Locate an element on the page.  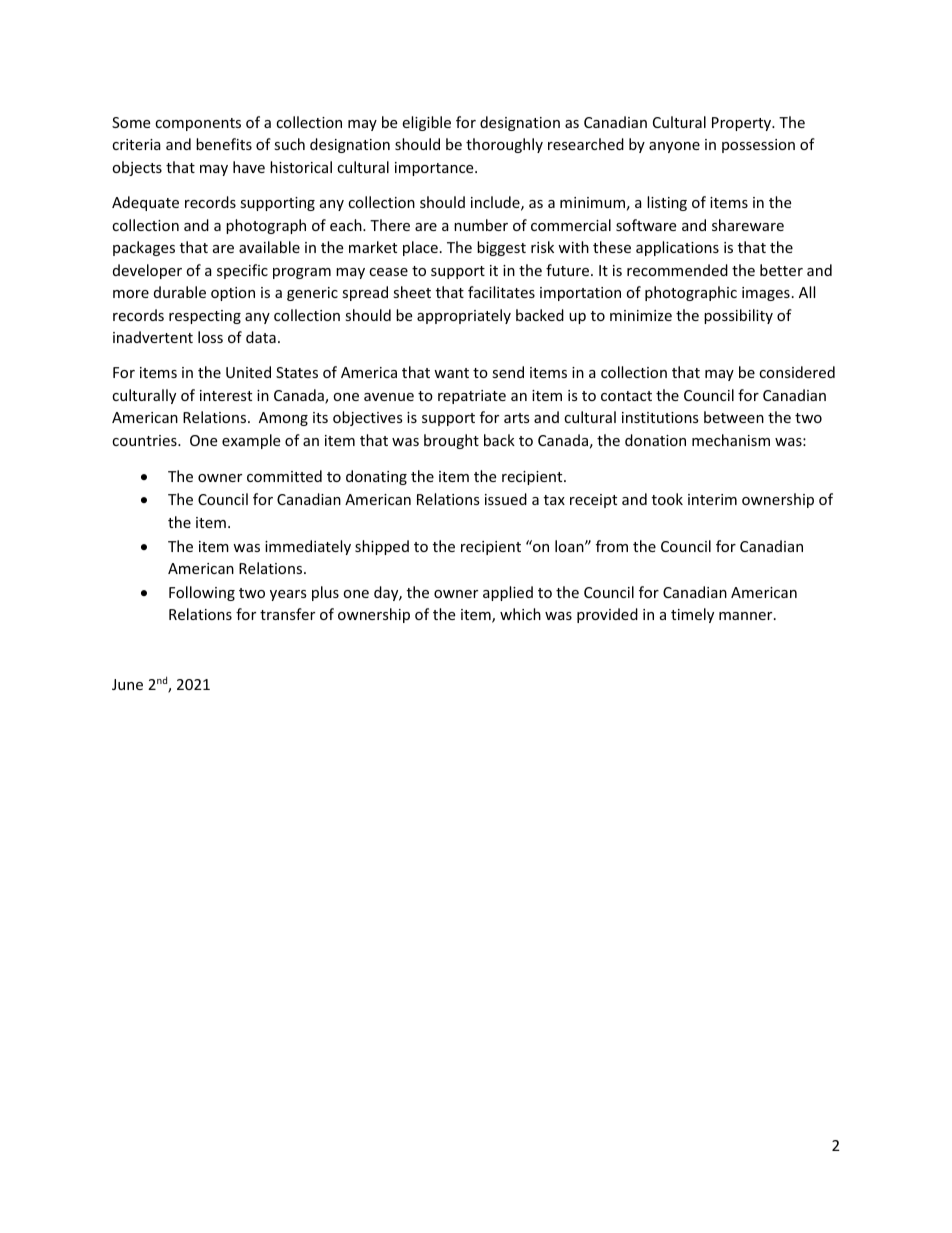
shipped is located at coordinates (382, 547).
